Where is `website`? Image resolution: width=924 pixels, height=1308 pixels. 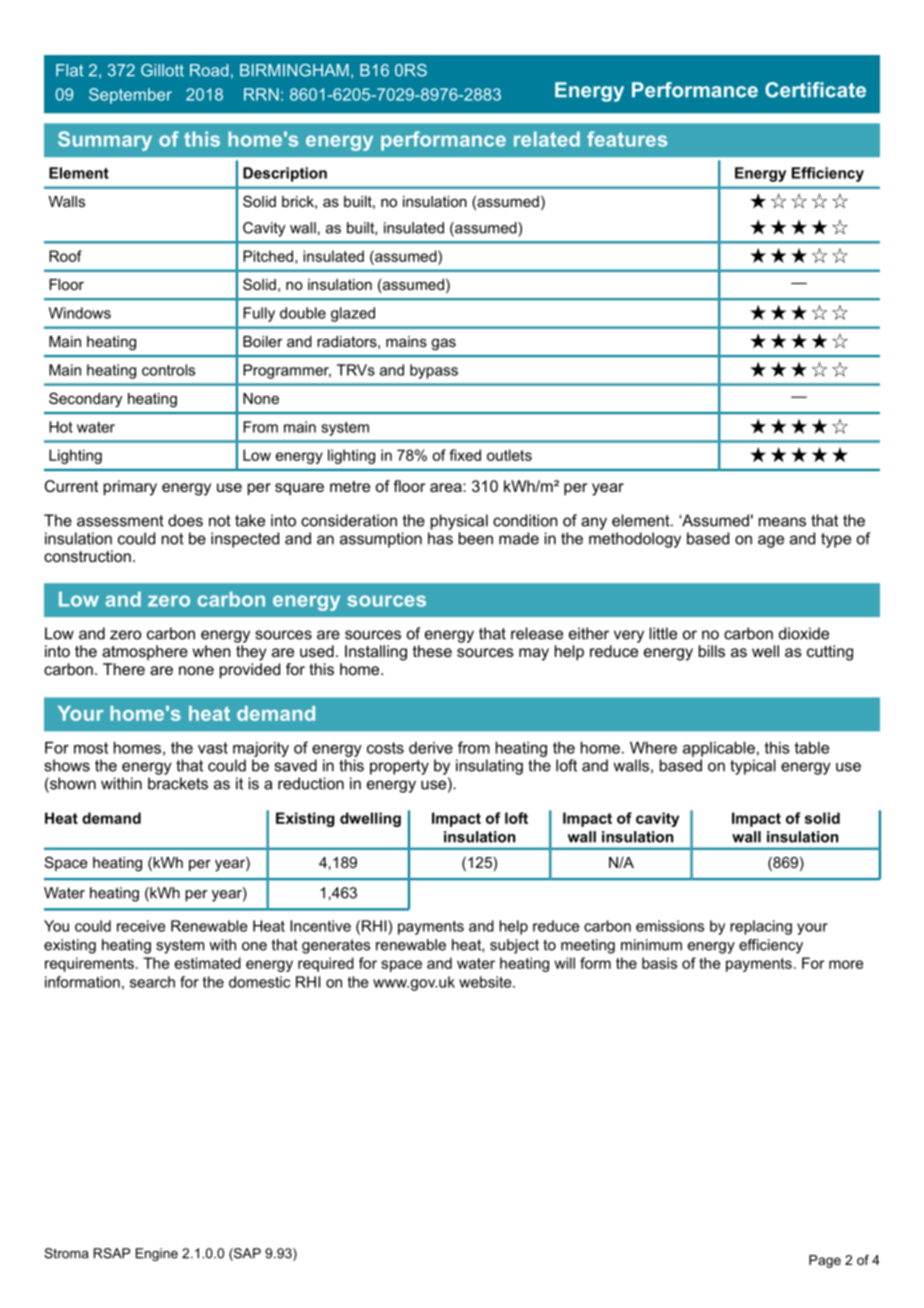
website is located at coordinates (486, 982).
